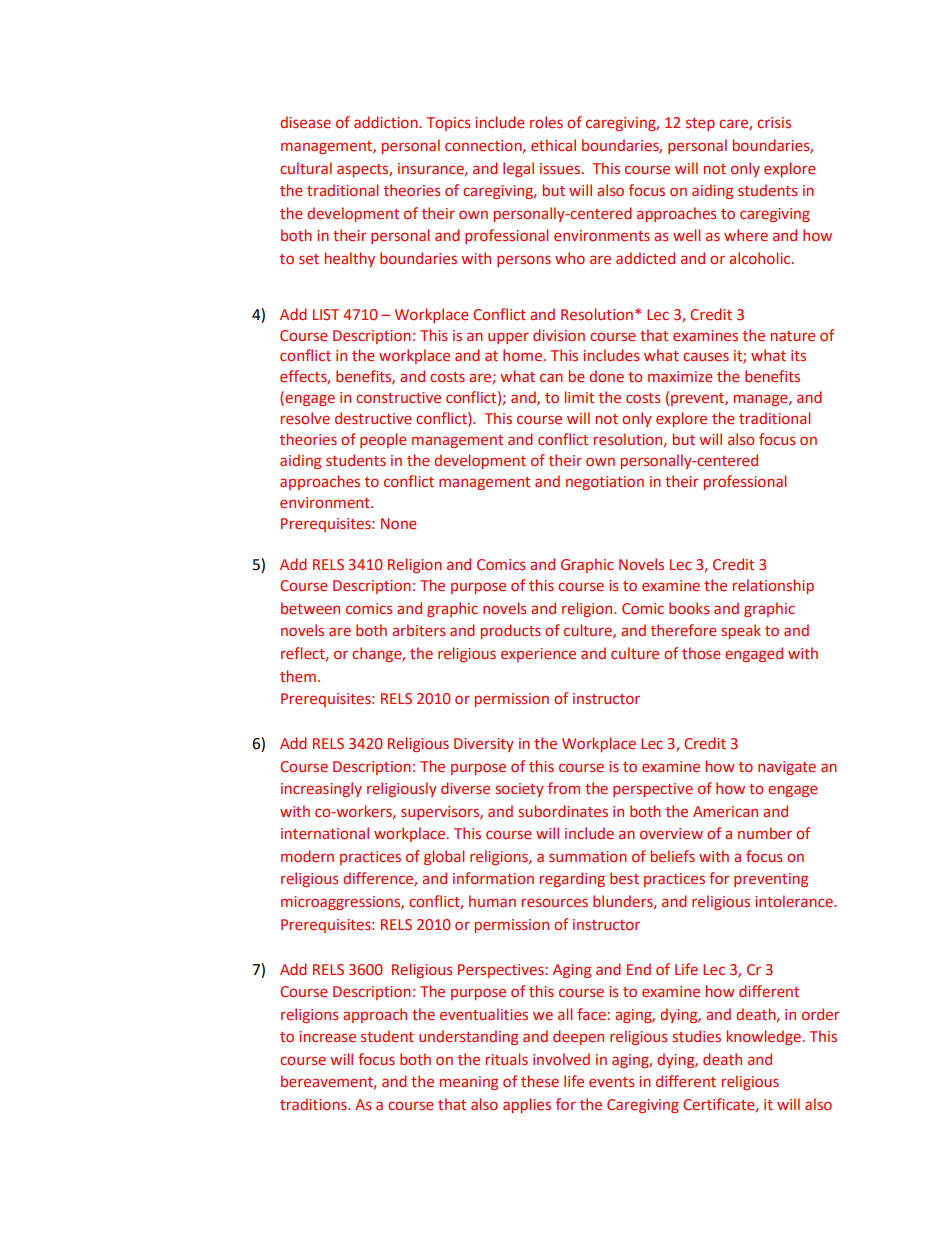  What do you see at coordinates (561, 1059) in the document?
I see `involved` at bounding box center [561, 1059].
